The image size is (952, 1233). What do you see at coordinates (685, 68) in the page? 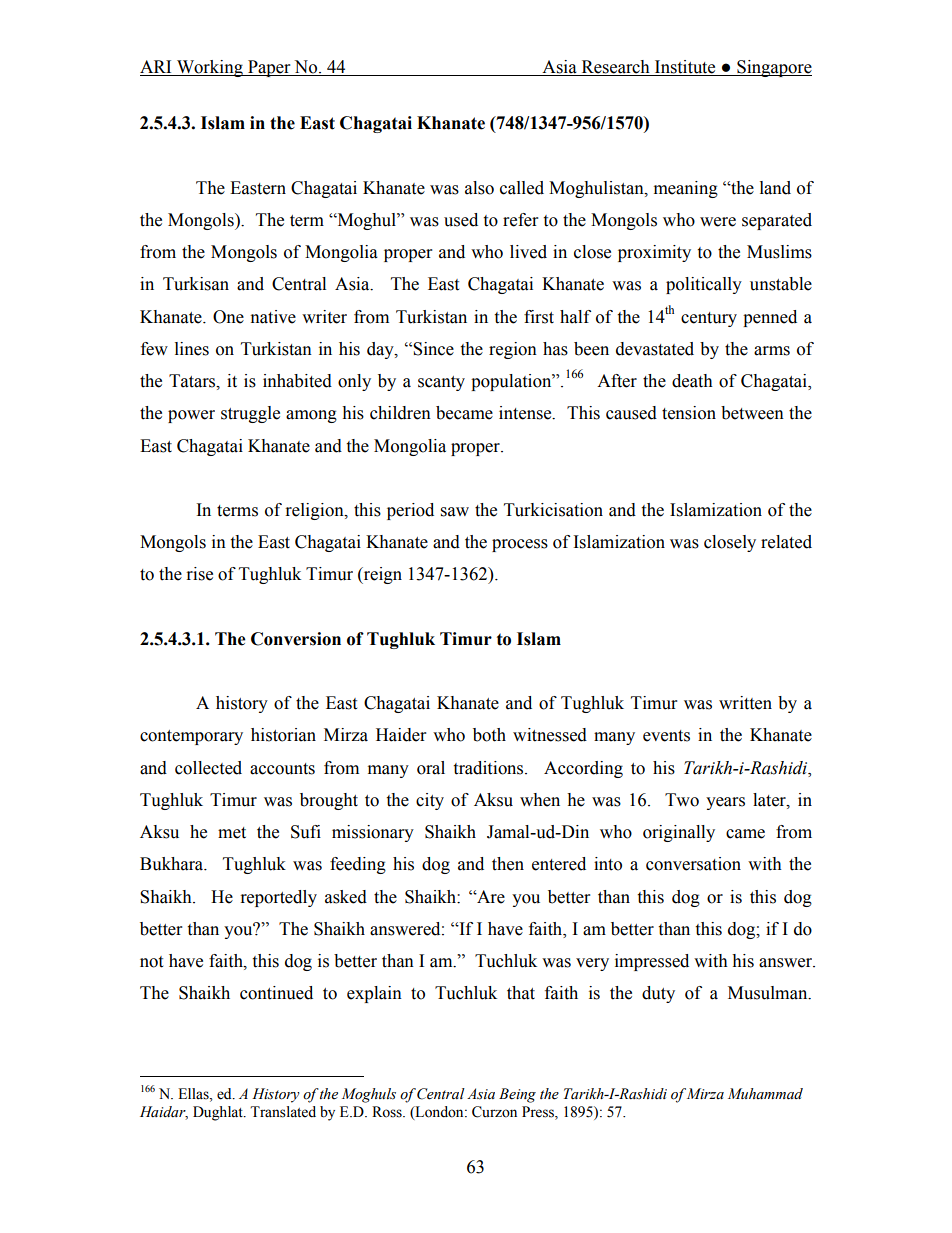
I see `Institute` at bounding box center [685, 68].
